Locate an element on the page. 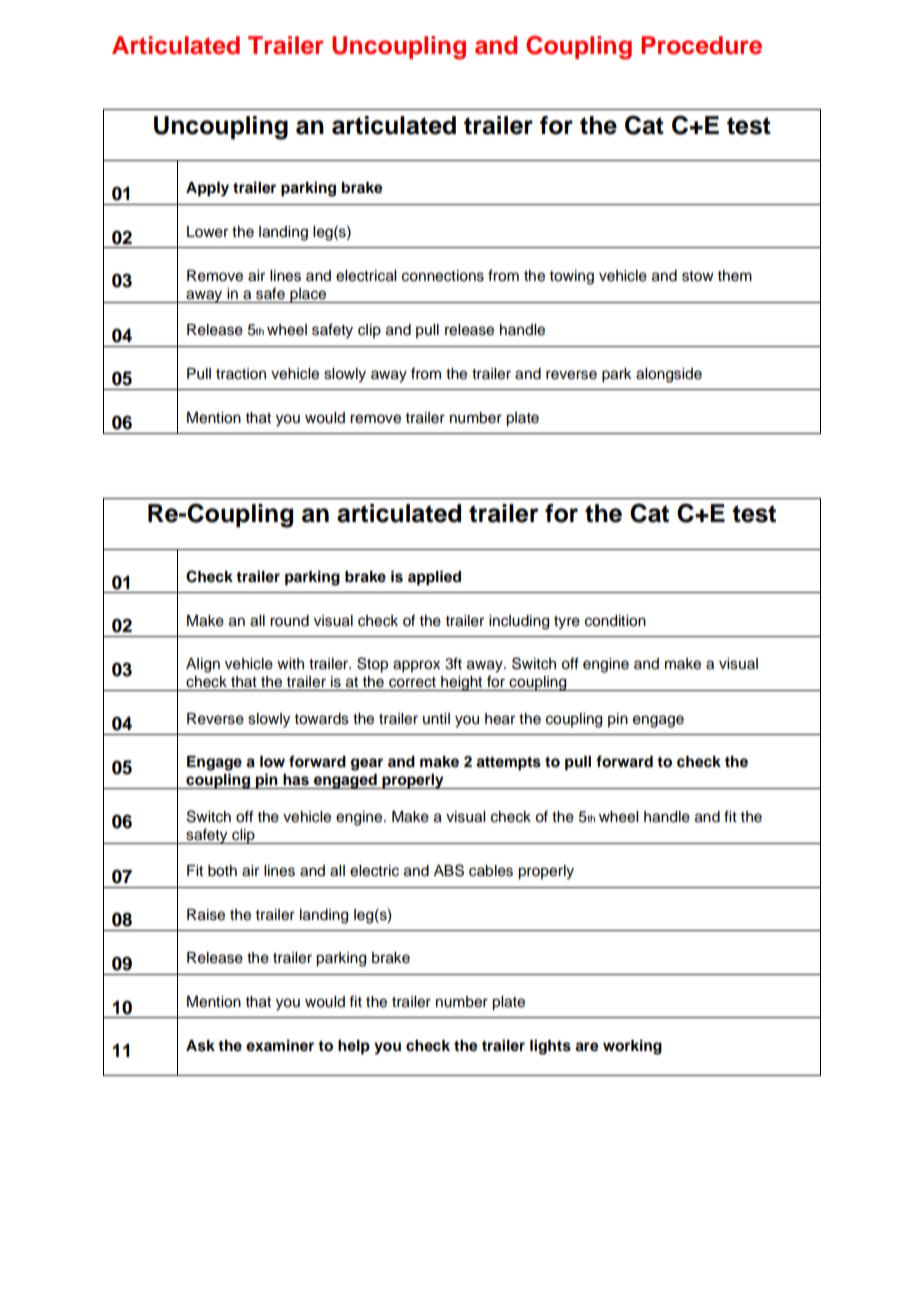 Image resolution: width=924 pixels, height=1308 pixels. examiner is located at coordinates (280, 1045).
